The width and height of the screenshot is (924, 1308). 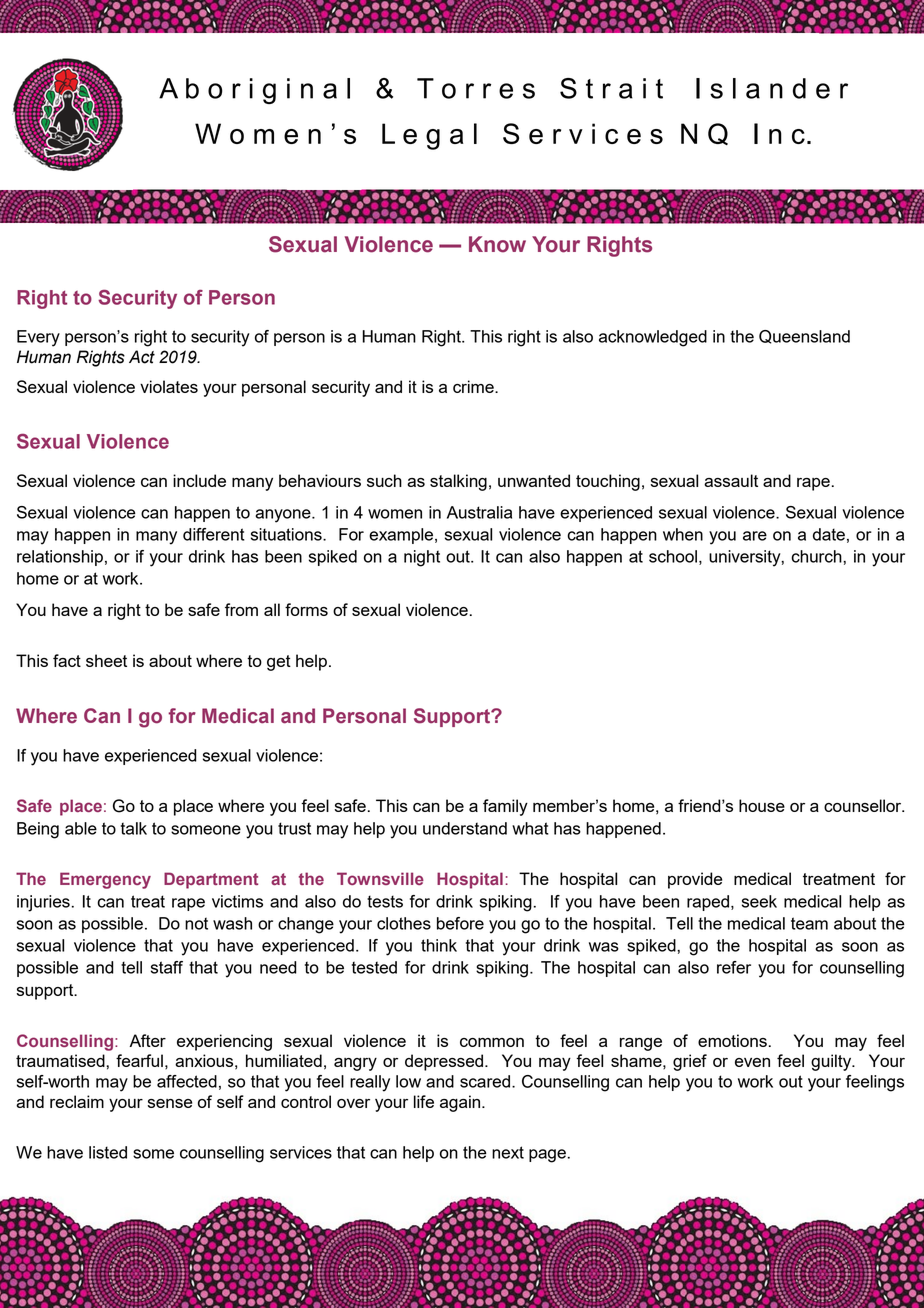 What do you see at coordinates (169, 386) in the screenshot?
I see `violates` at bounding box center [169, 386].
